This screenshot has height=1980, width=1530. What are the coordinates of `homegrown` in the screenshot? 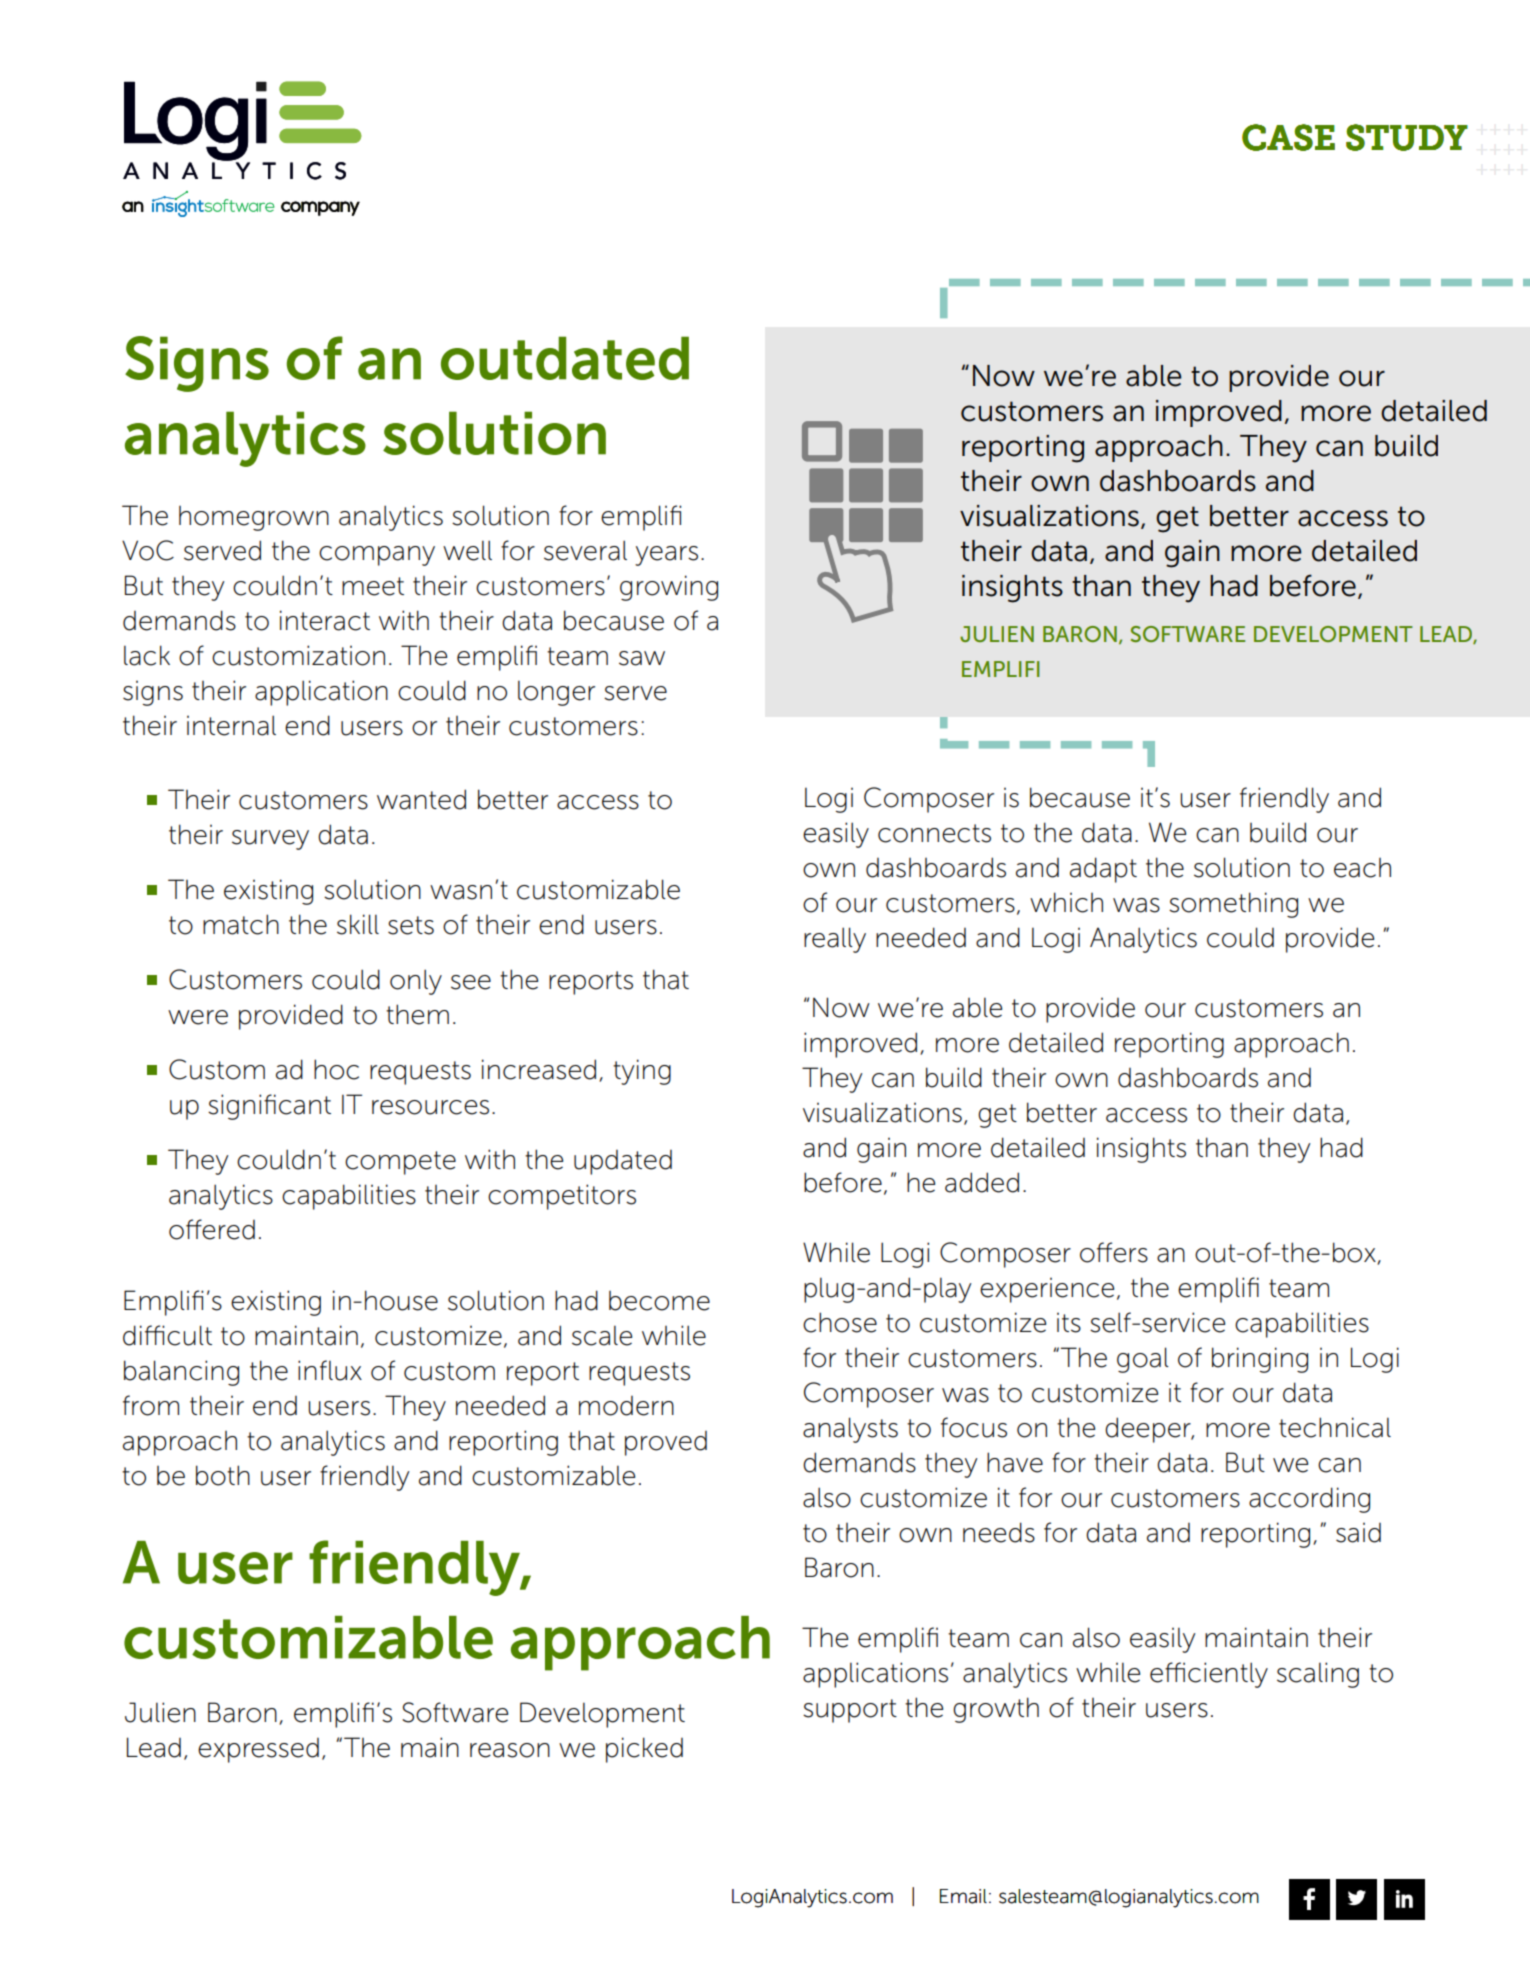 It's located at (254, 518).
